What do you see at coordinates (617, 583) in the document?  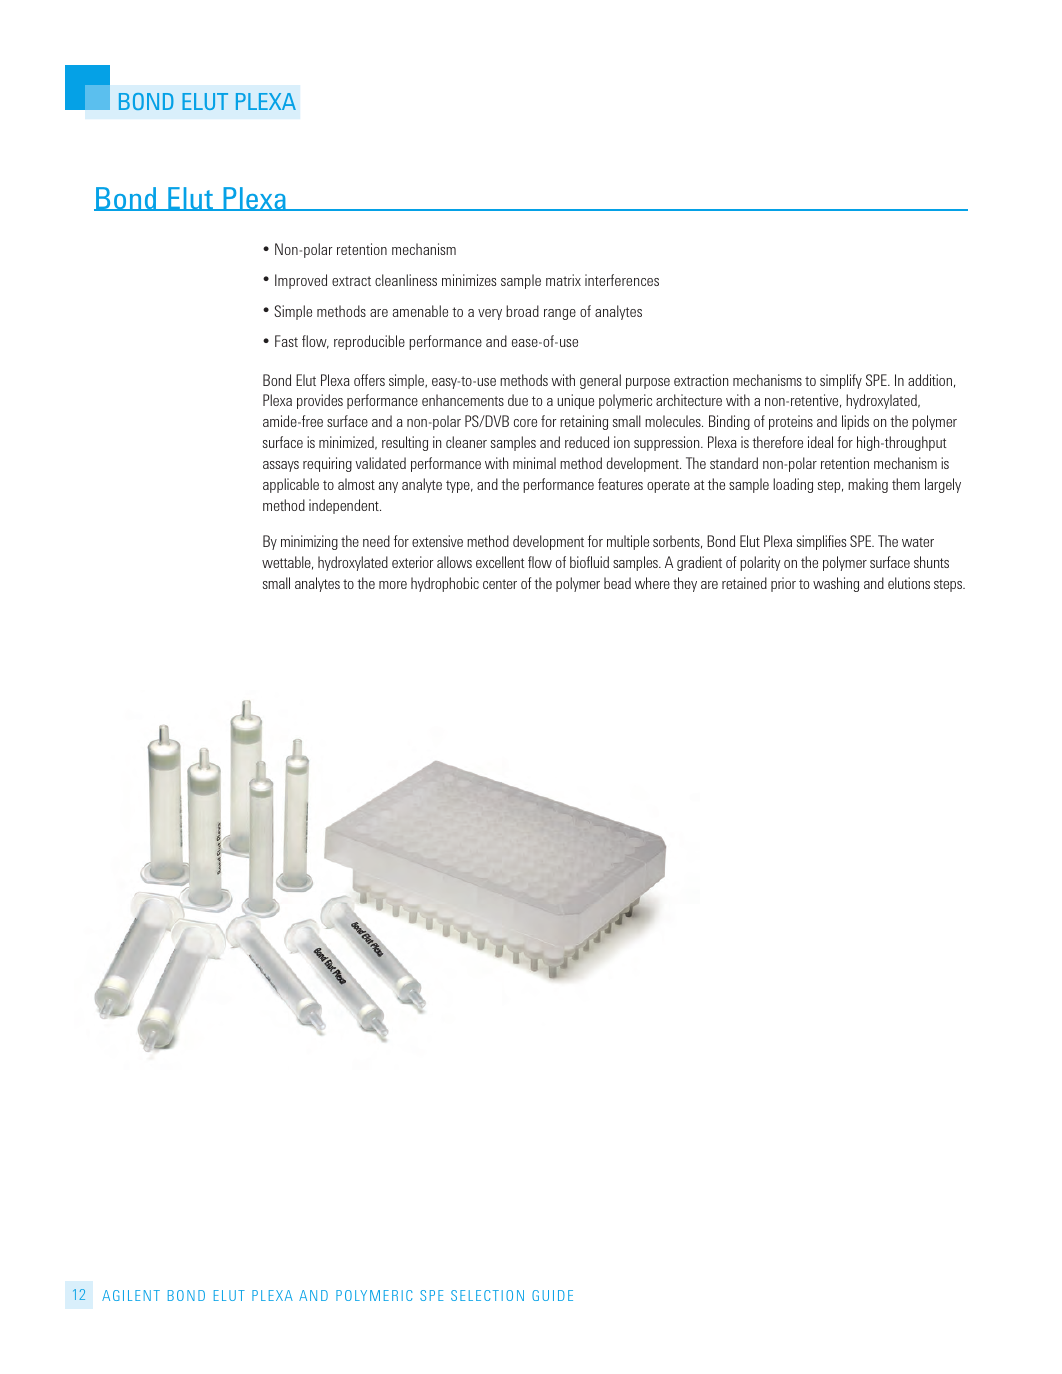 I see `bead` at bounding box center [617, 583].
